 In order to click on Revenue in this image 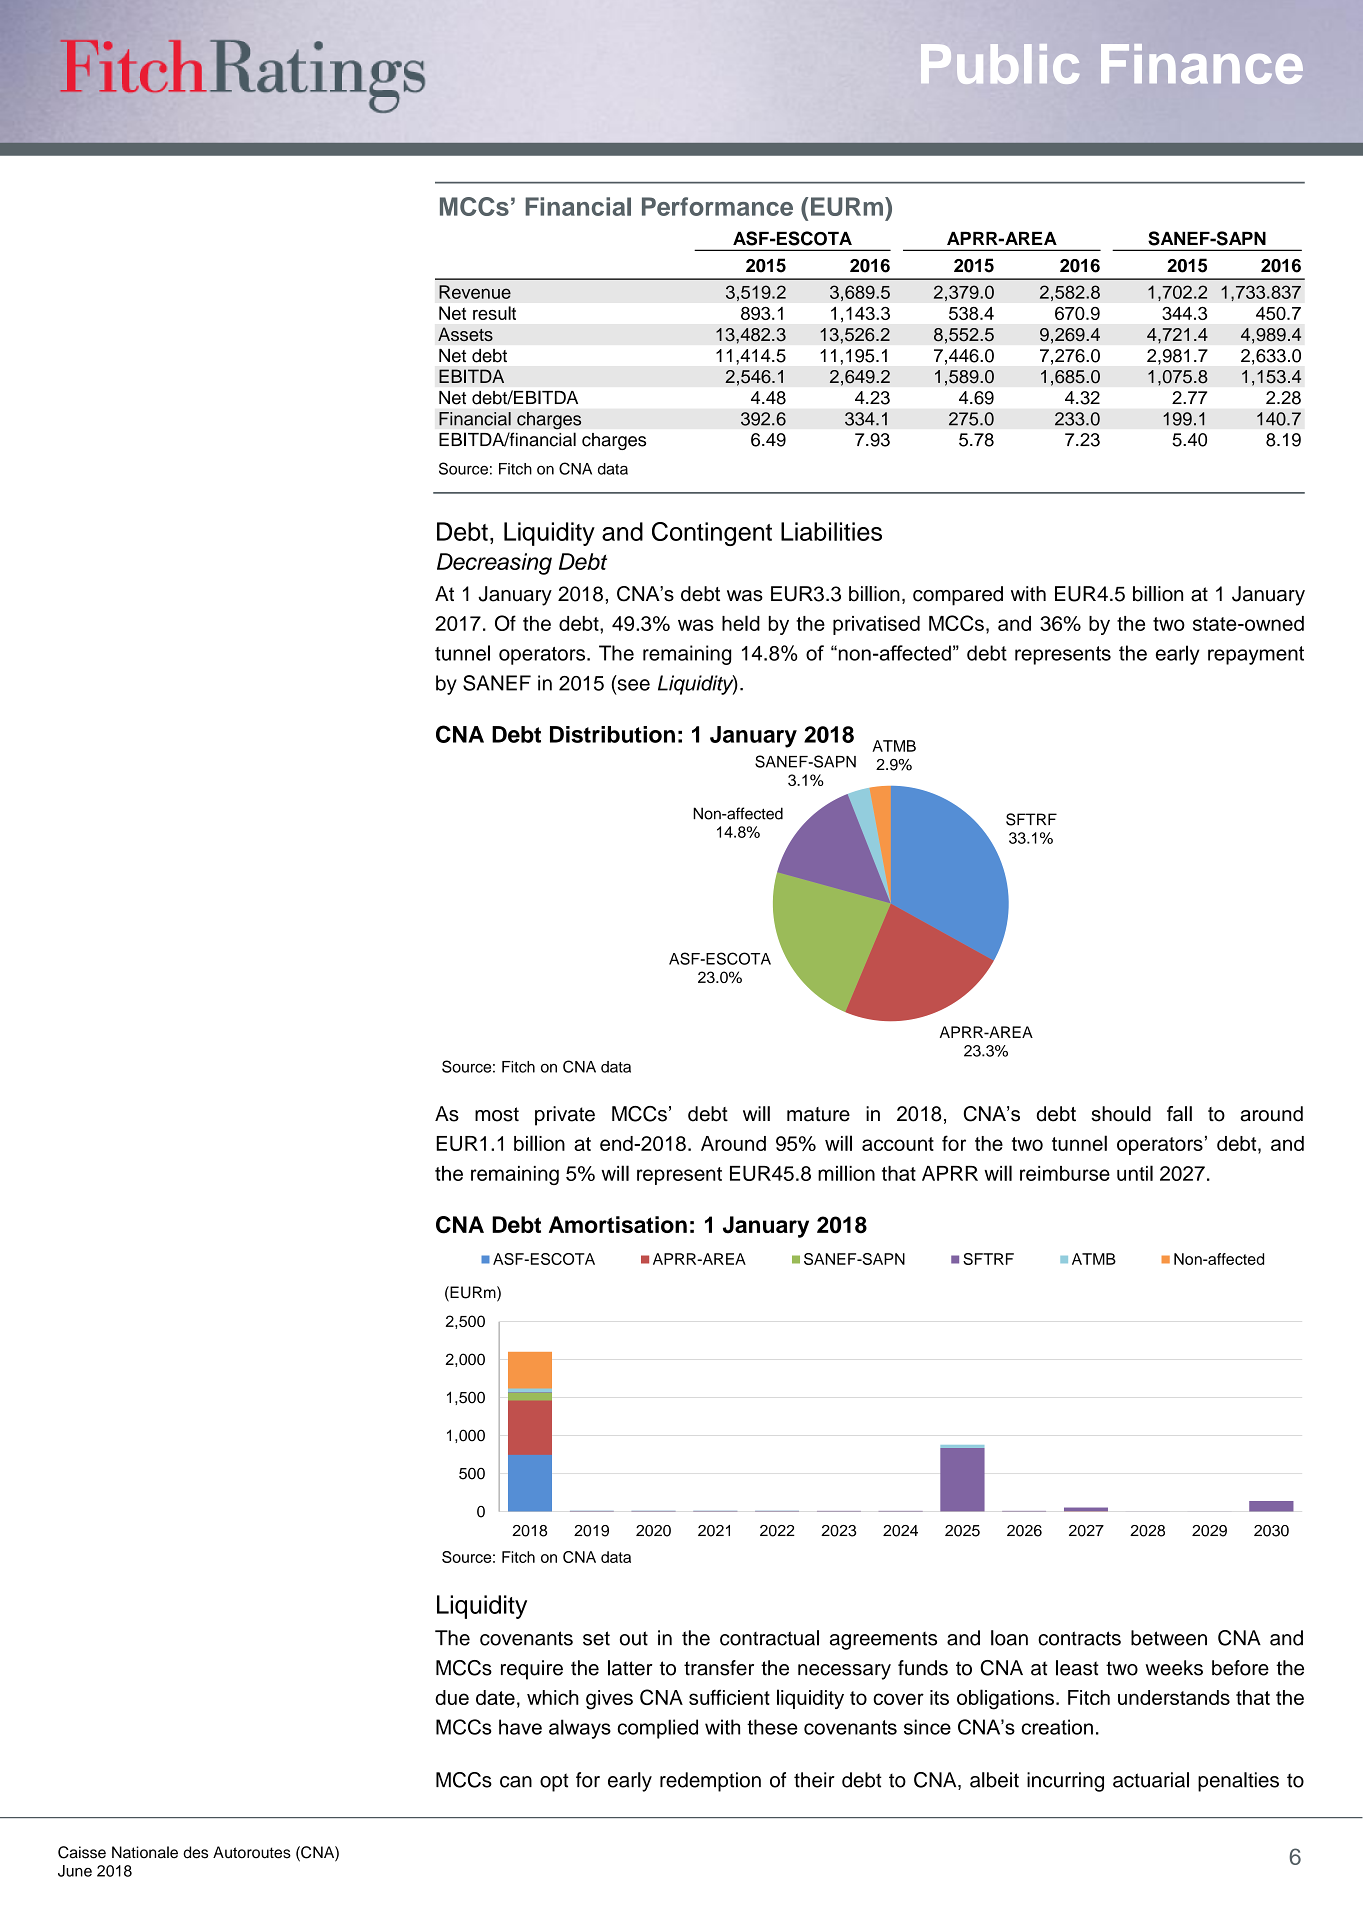, I will do `click(475, 292)`.
